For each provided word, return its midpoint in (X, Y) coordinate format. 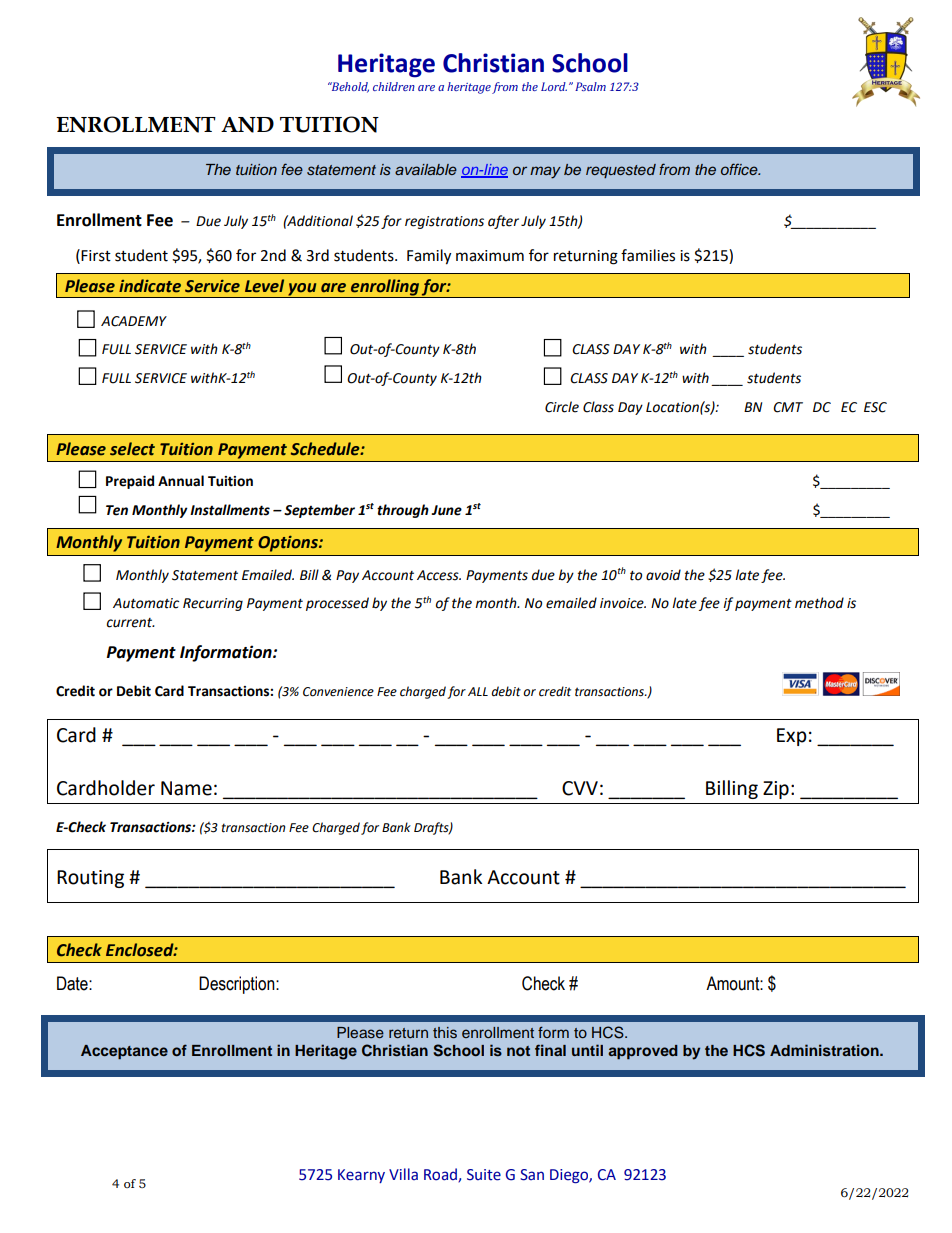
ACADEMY (134, 321)
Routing (90, 879)
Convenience (338, 692)
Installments (230, 510)
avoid (663, 575)
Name (186, 788)
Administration (825, 1050)
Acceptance (124, 1052)
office (740, 169)
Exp (792, 737)
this (445, 1033)
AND (247, 125)
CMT (788, 407)
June (446, 510)
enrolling (385, 288)
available (426, 169)
